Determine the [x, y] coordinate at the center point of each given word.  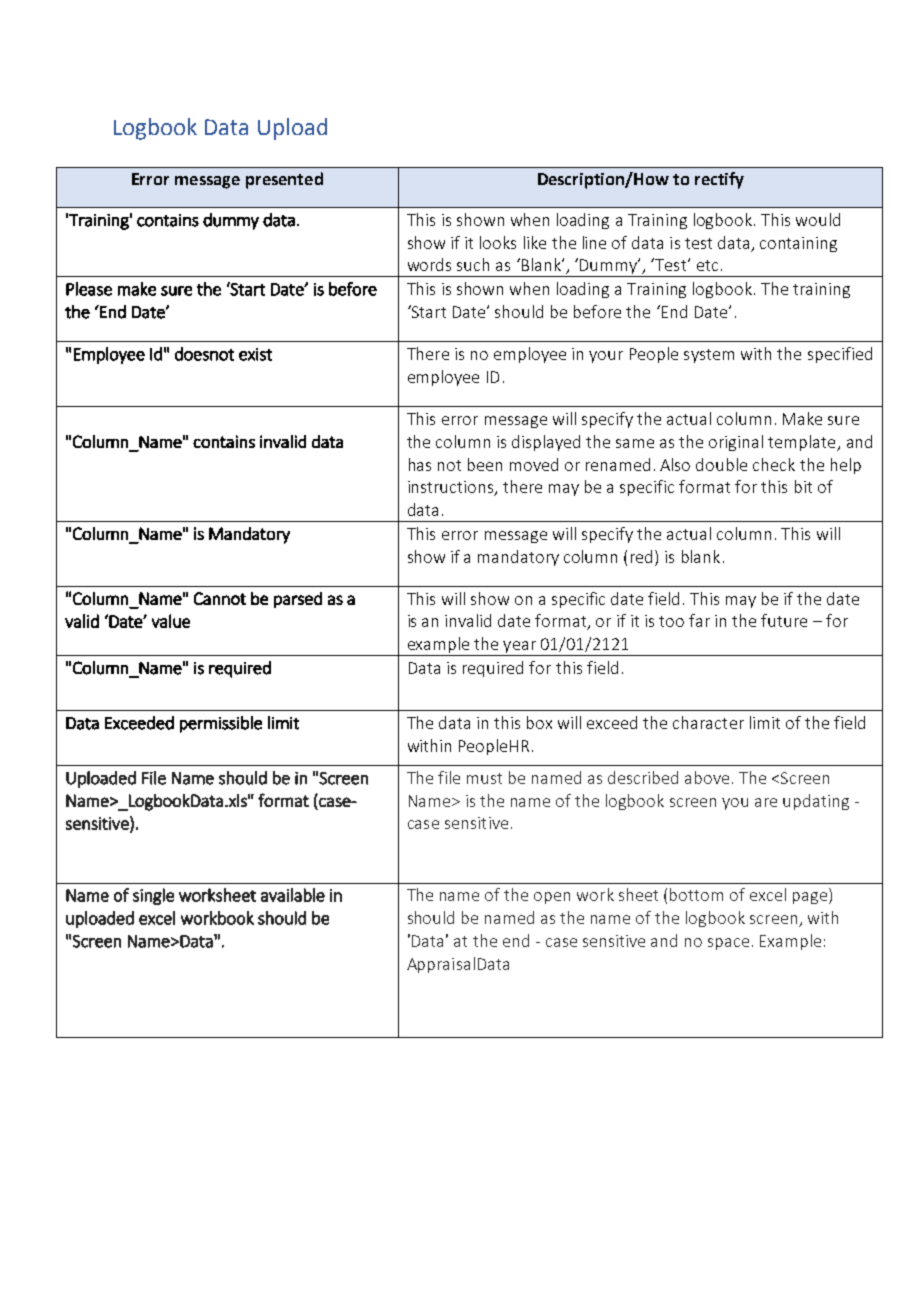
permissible [221, 724]
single [153, 896]
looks [498, 242]
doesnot [204, 354]
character [708, 722]
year [519, 648]
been [485, 464]
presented [284, 180]
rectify [719, 180]
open [552, 898]
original [736, 443]
